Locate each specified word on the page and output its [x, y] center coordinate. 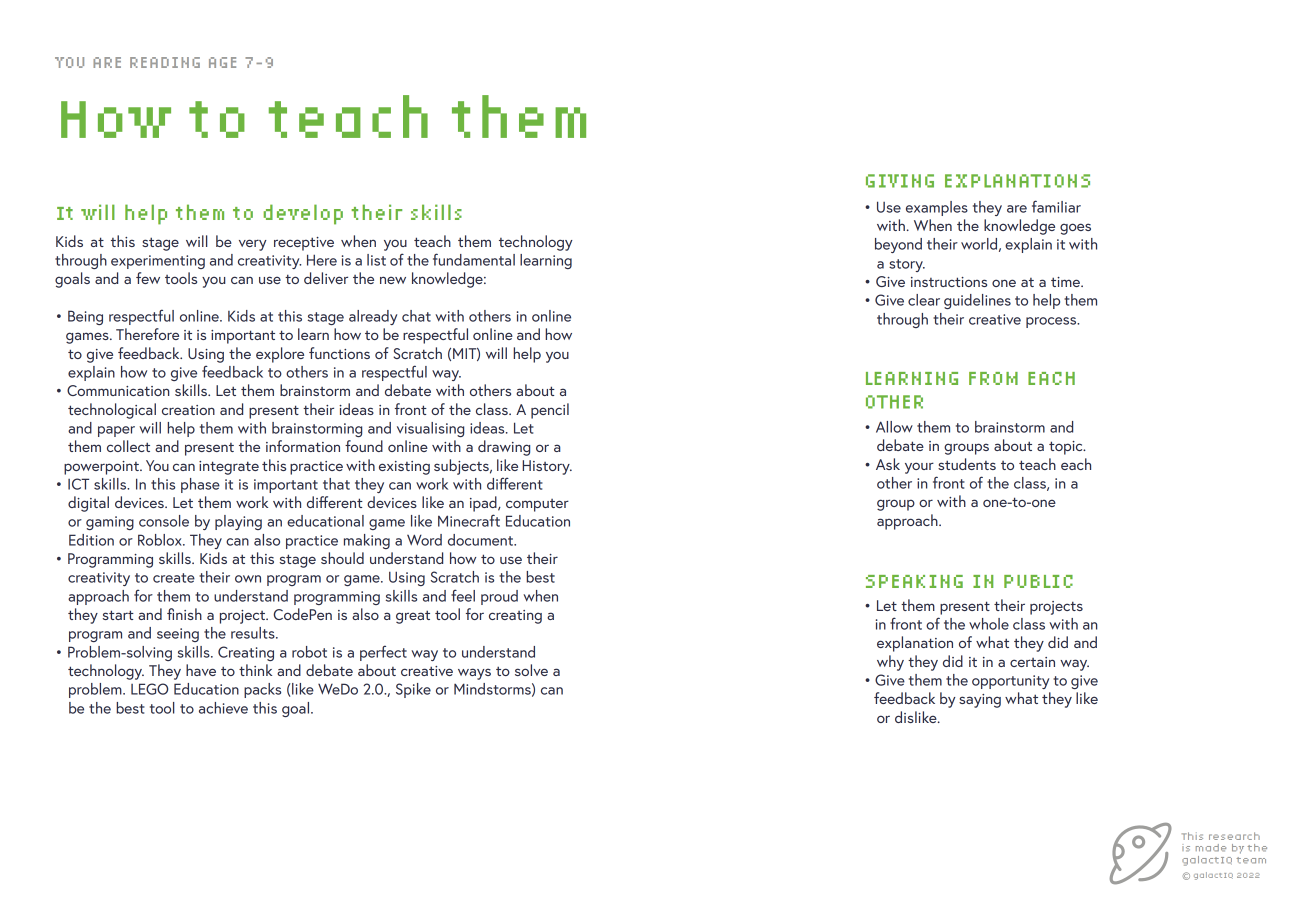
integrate [229, 468]
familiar [1056, 206]
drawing [504, 448]
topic [1067, 448]
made [1211, 848]
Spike [413, 690]
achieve [223, 708]
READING [165, 62]
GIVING [900, 181]
